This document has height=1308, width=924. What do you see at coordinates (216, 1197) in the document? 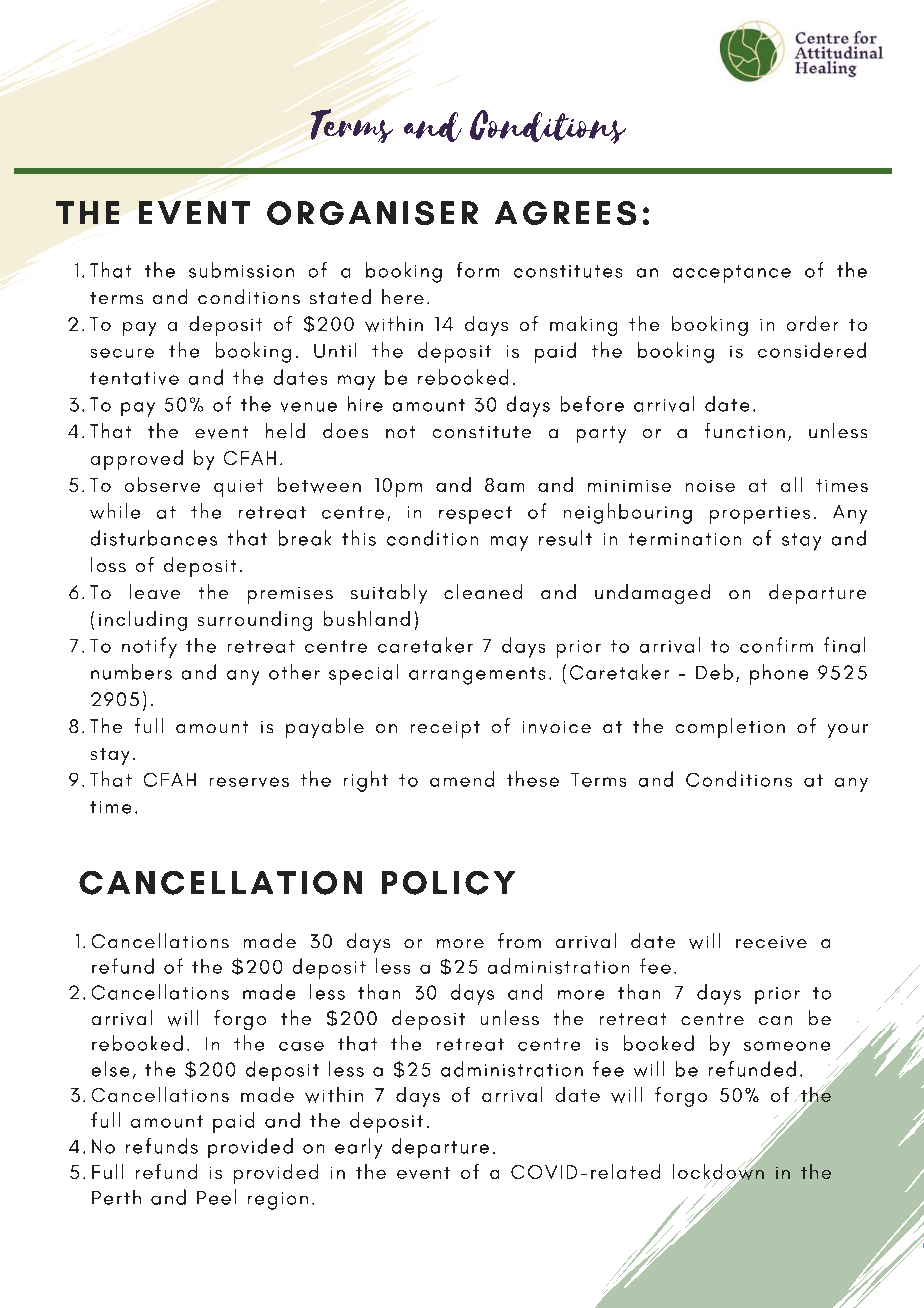
I see `Peel` at bounding box center [216, 1197].
